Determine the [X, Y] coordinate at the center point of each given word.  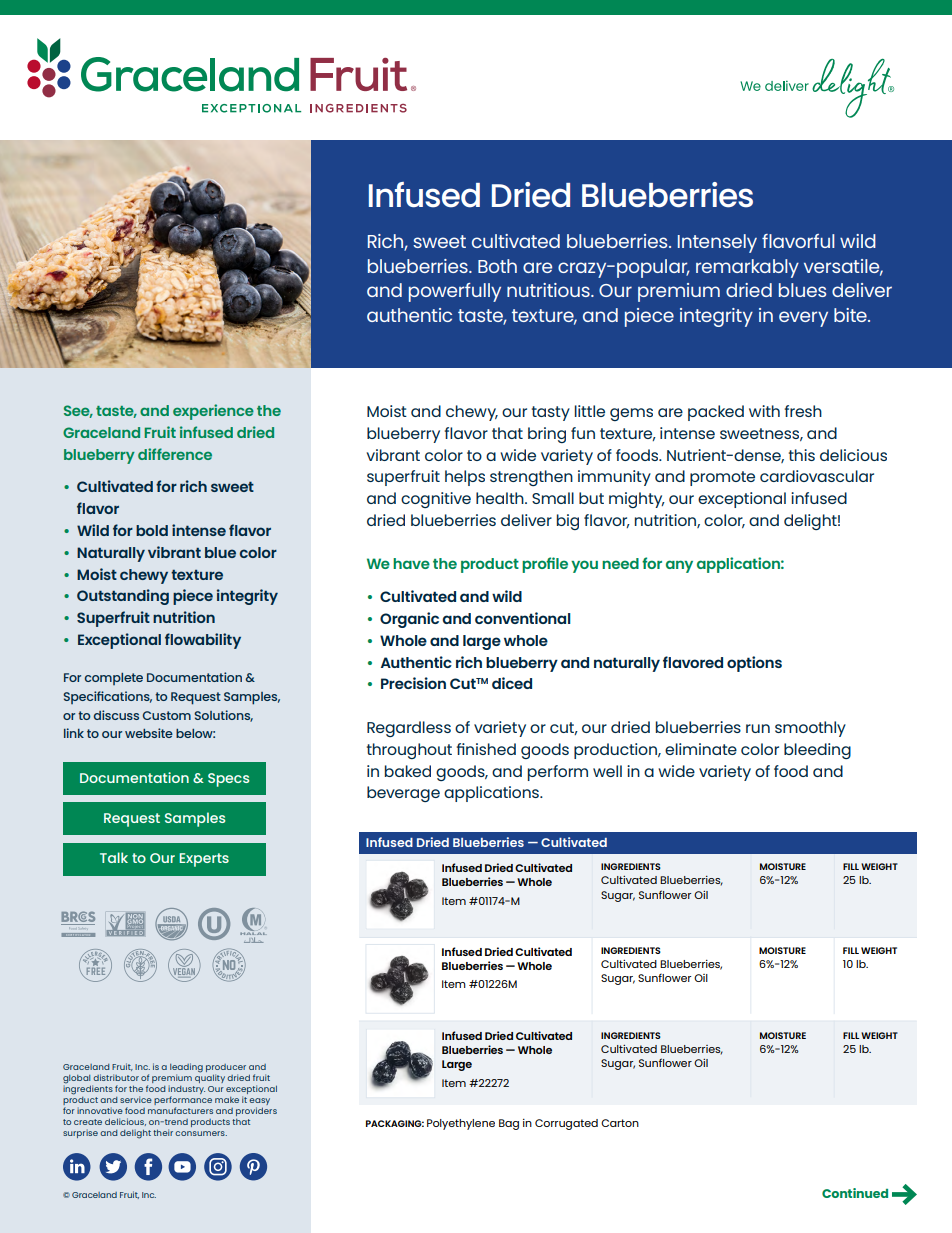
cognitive [436, 500]
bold [152, 530]
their [163, 1132]
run [758, 728]
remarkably [747, 268]
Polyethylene [461, 1124]
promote [722, 478]
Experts [204, 860]
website [149, 733]
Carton [620, 1123]
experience [213, 412]
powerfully [455, 292]
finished [486, 749]
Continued [855, 1193]
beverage [403, 794]
